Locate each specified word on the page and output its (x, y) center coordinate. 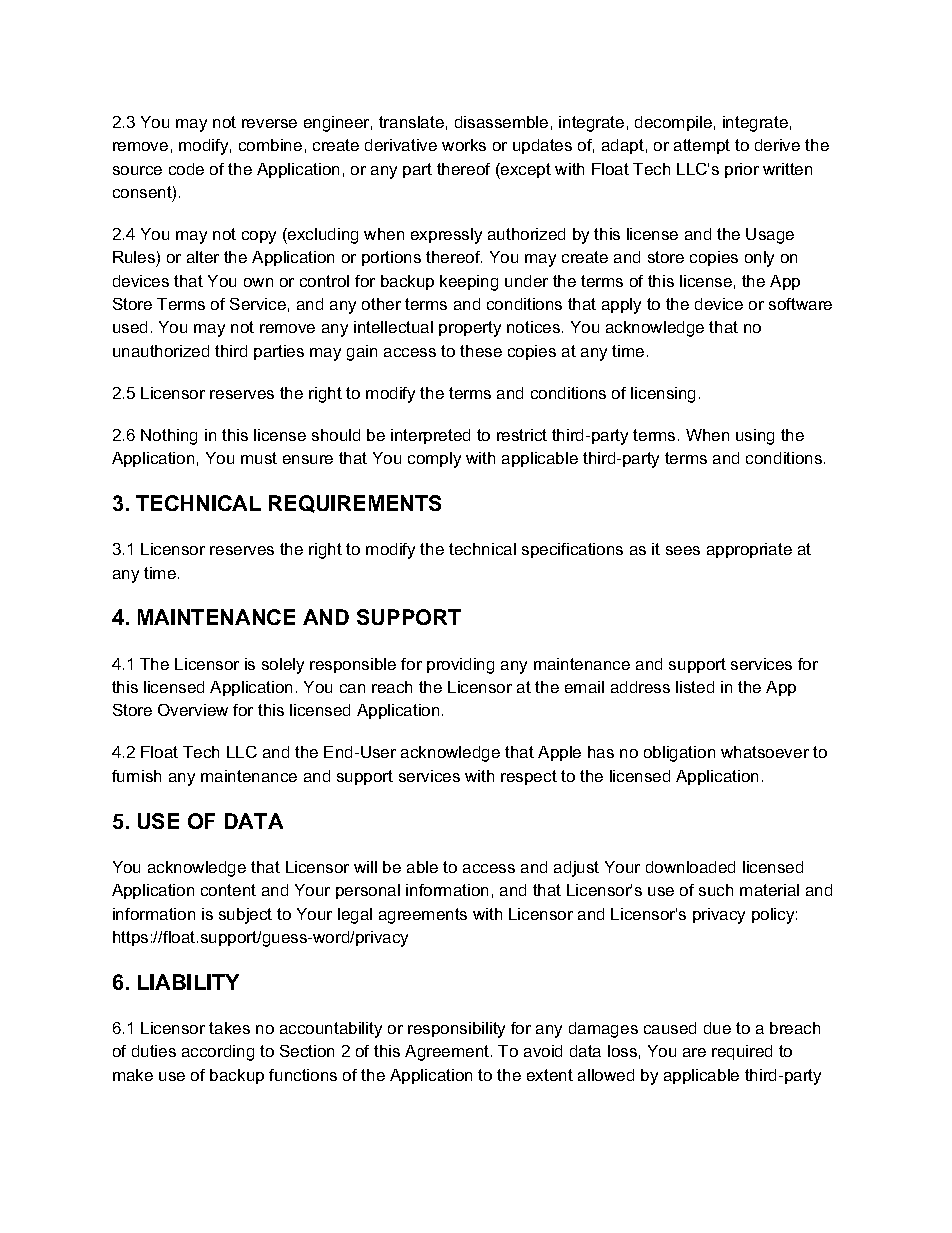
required (742, 1052)
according (218, 1053)
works (464, 145)
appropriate (749, 550)
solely (283, 666)
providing (460, 666)
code (186, 169)
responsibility (456, 1030)
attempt (702, 146)
